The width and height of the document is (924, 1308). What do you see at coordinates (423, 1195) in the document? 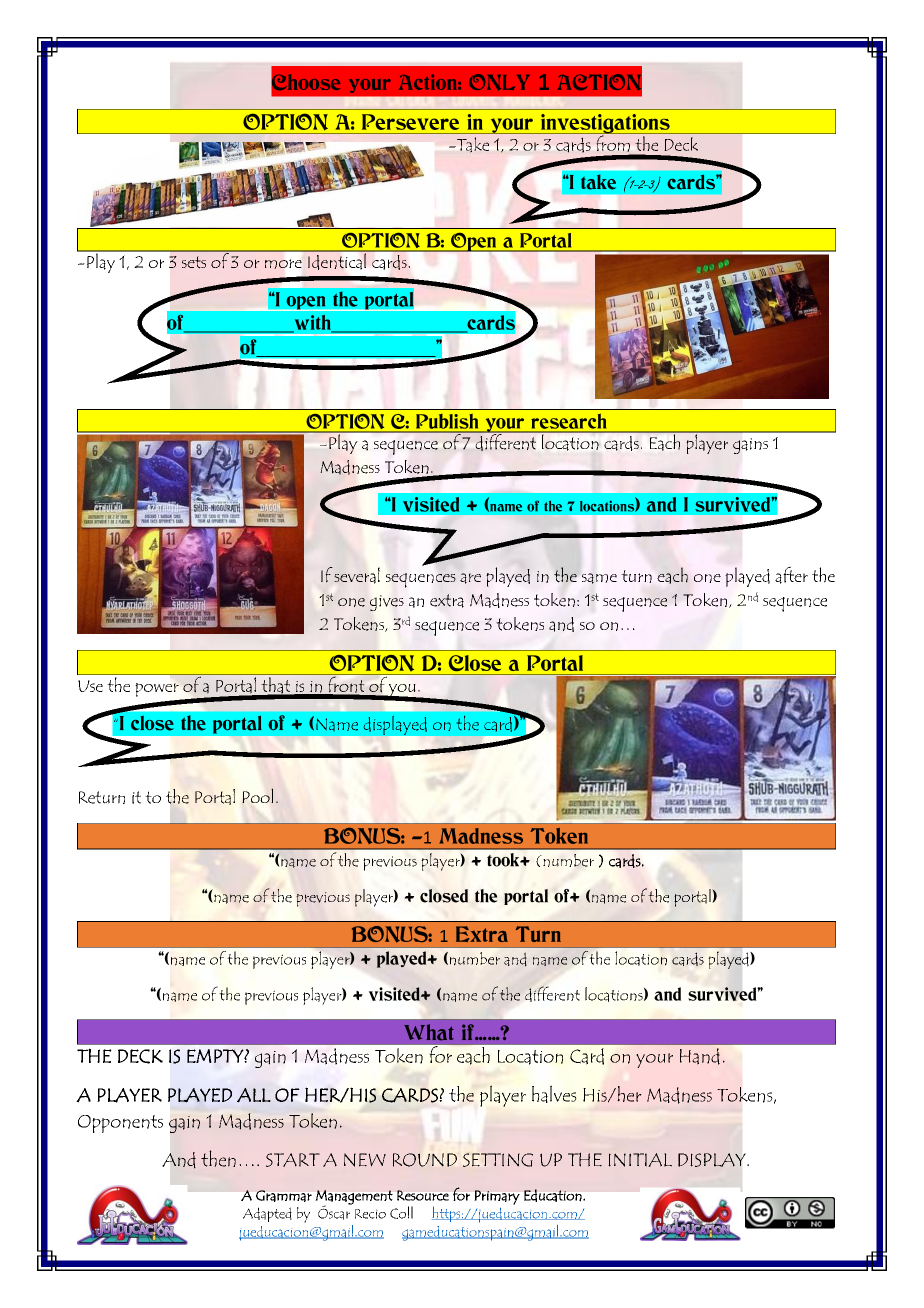
I see `Resource` at bounding box center [423, 1195].
